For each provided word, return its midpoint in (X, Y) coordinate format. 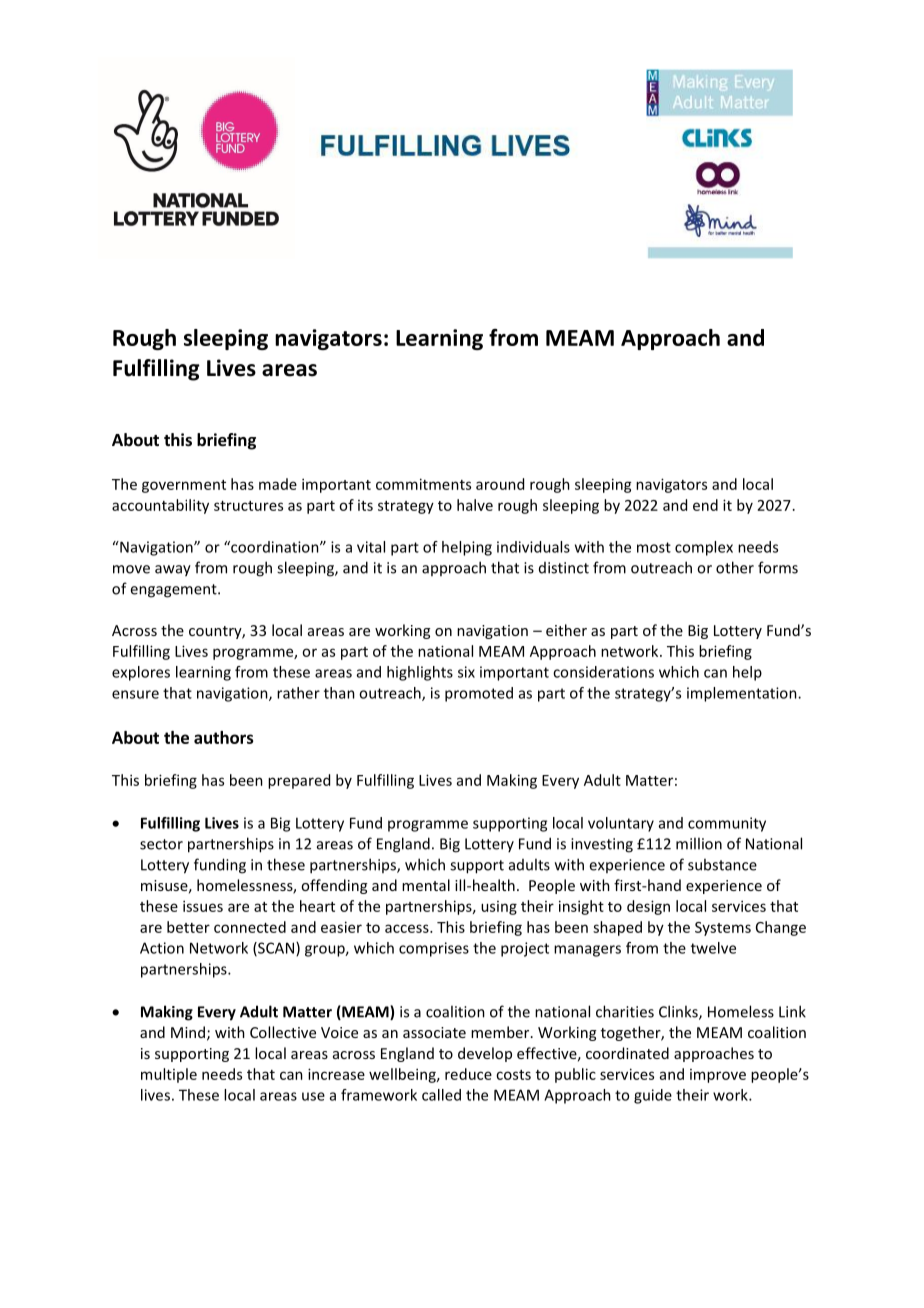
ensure (135, 694)
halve (475, 505)
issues (203, 906)
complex (704, 548)
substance (722, 864)
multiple (169, 1075)
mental (426, 885)
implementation (743, 694)
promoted (479, 694)
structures (248, 506)
